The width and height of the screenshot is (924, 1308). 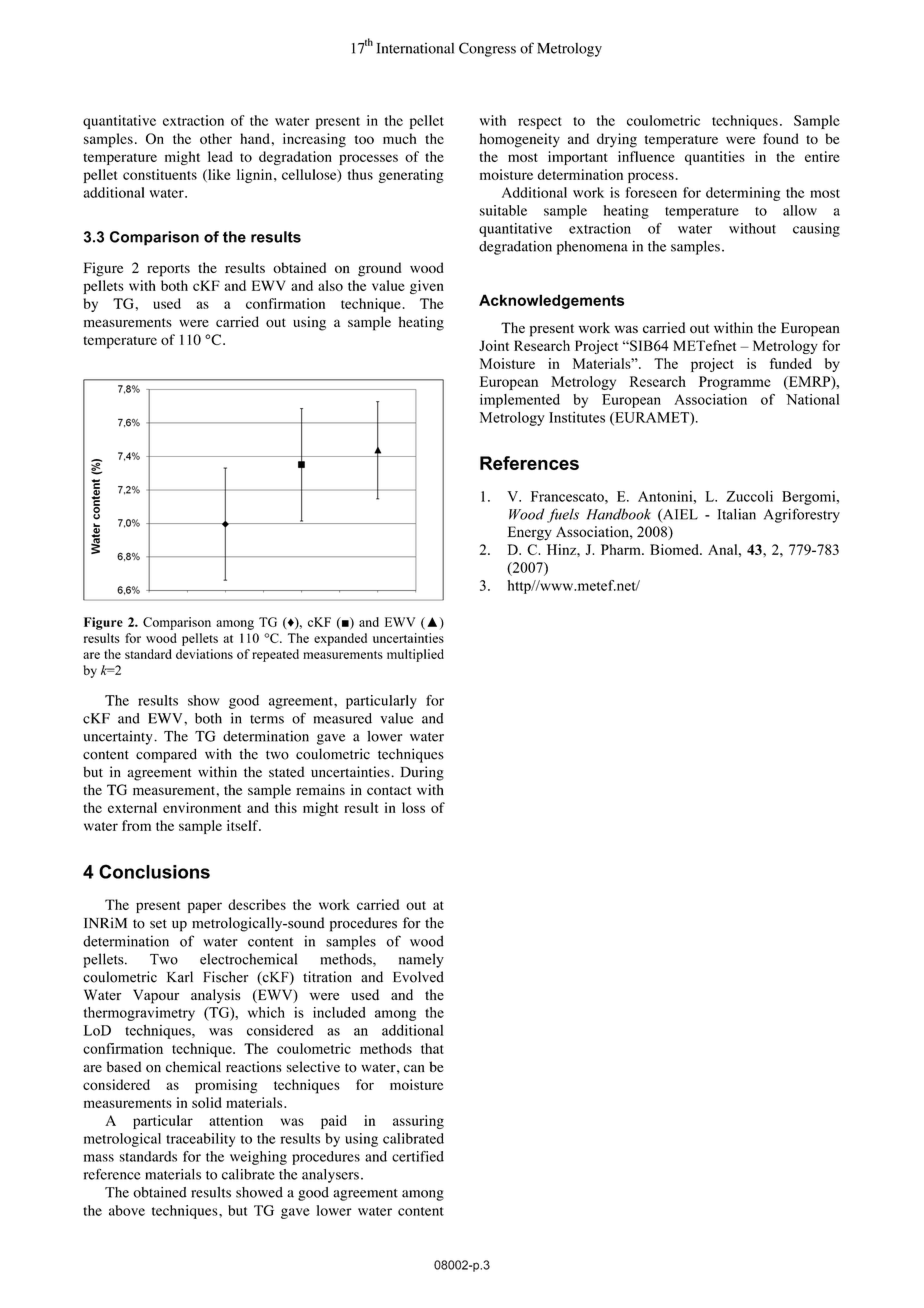 What do you see at coordinates (487, 49) in the screenshot?
I see `Congress` at bounding box center [487, 49].
